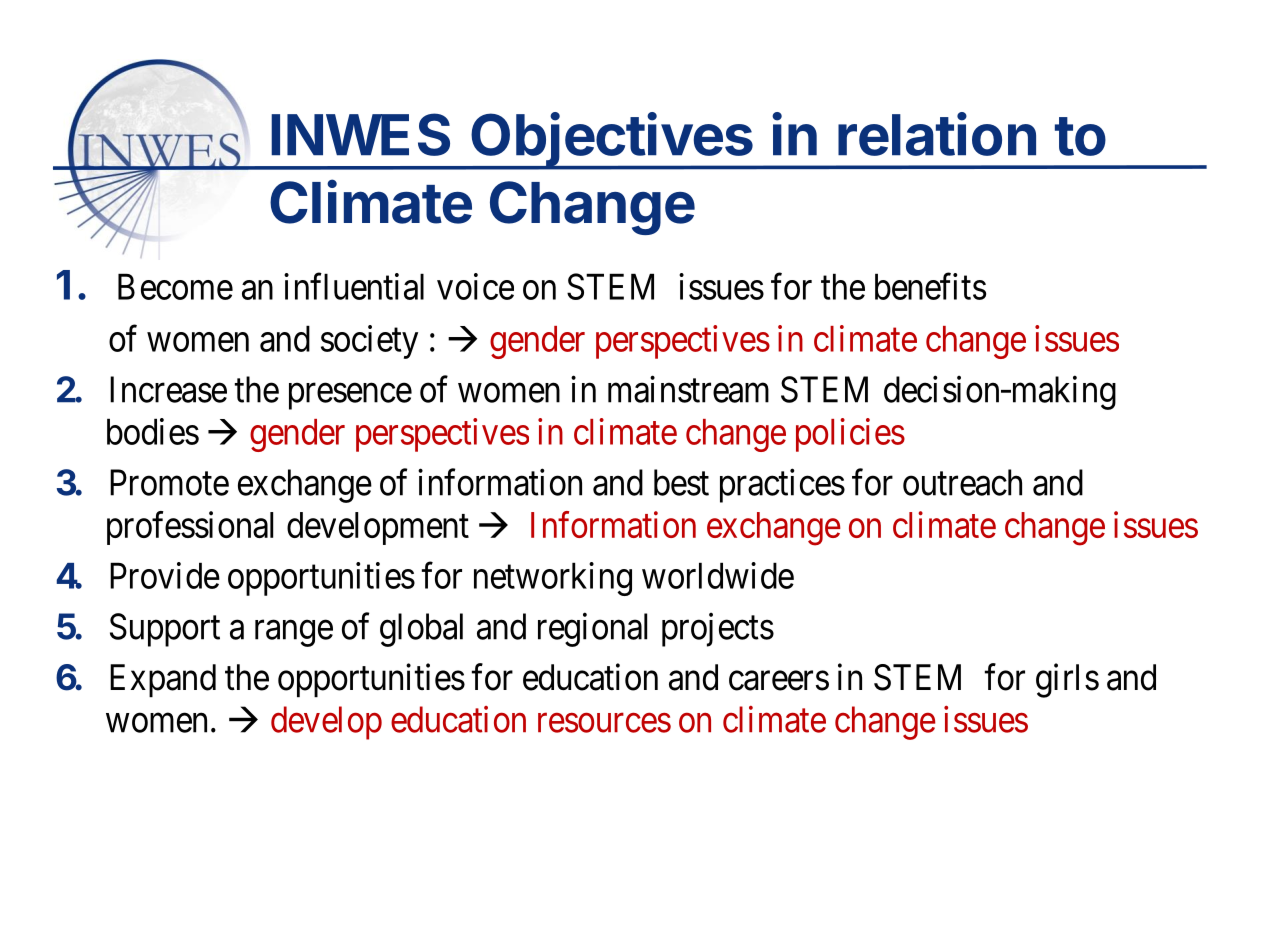 The height and width of the image is (952, 1270). Describe the element at coordinates (681, 482) in the image. I see `best` at that location.
